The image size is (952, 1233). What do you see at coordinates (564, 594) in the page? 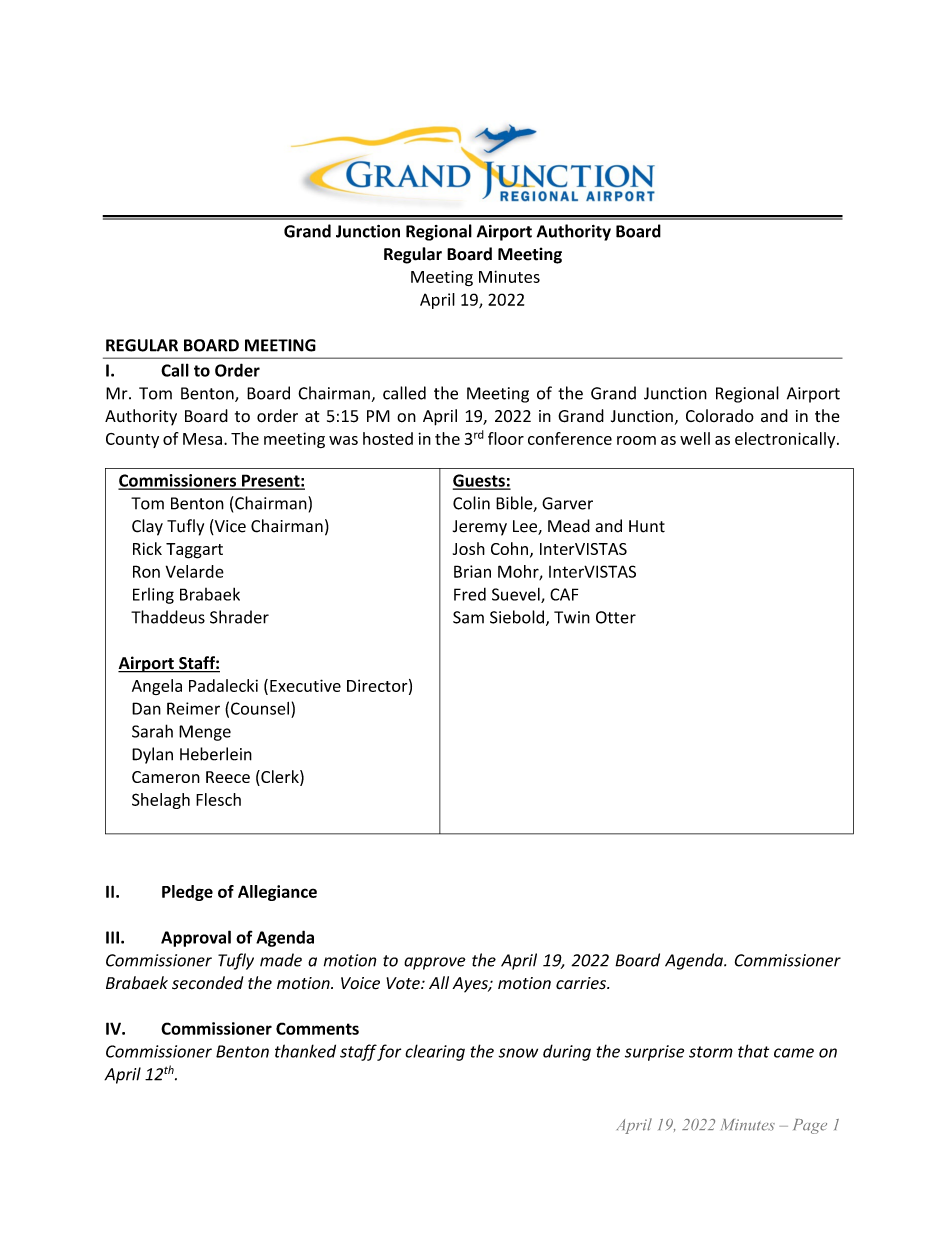
I see `CAF` at bounding box center [564, 594].
